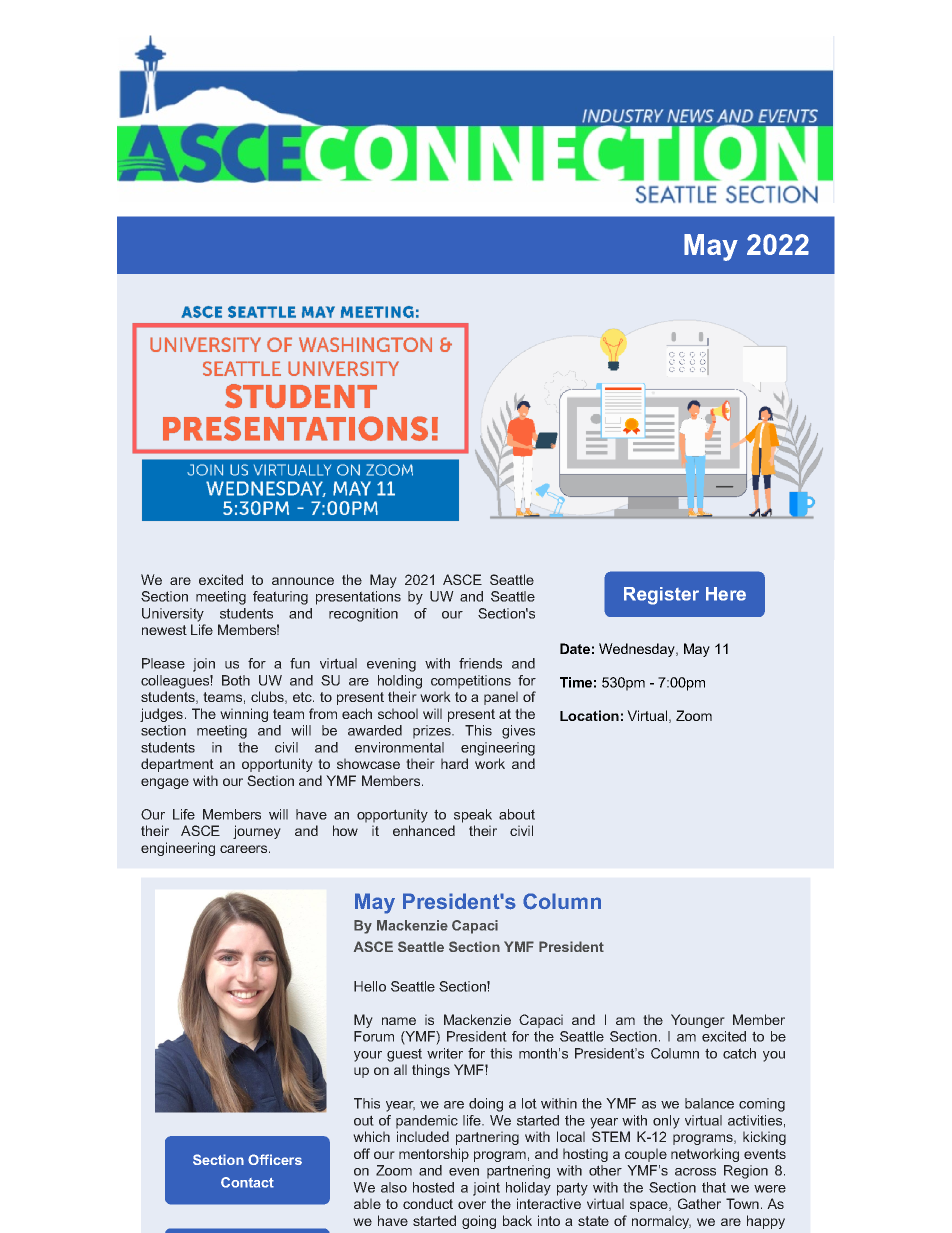  I want to click on featuring, so click(280, 598).
